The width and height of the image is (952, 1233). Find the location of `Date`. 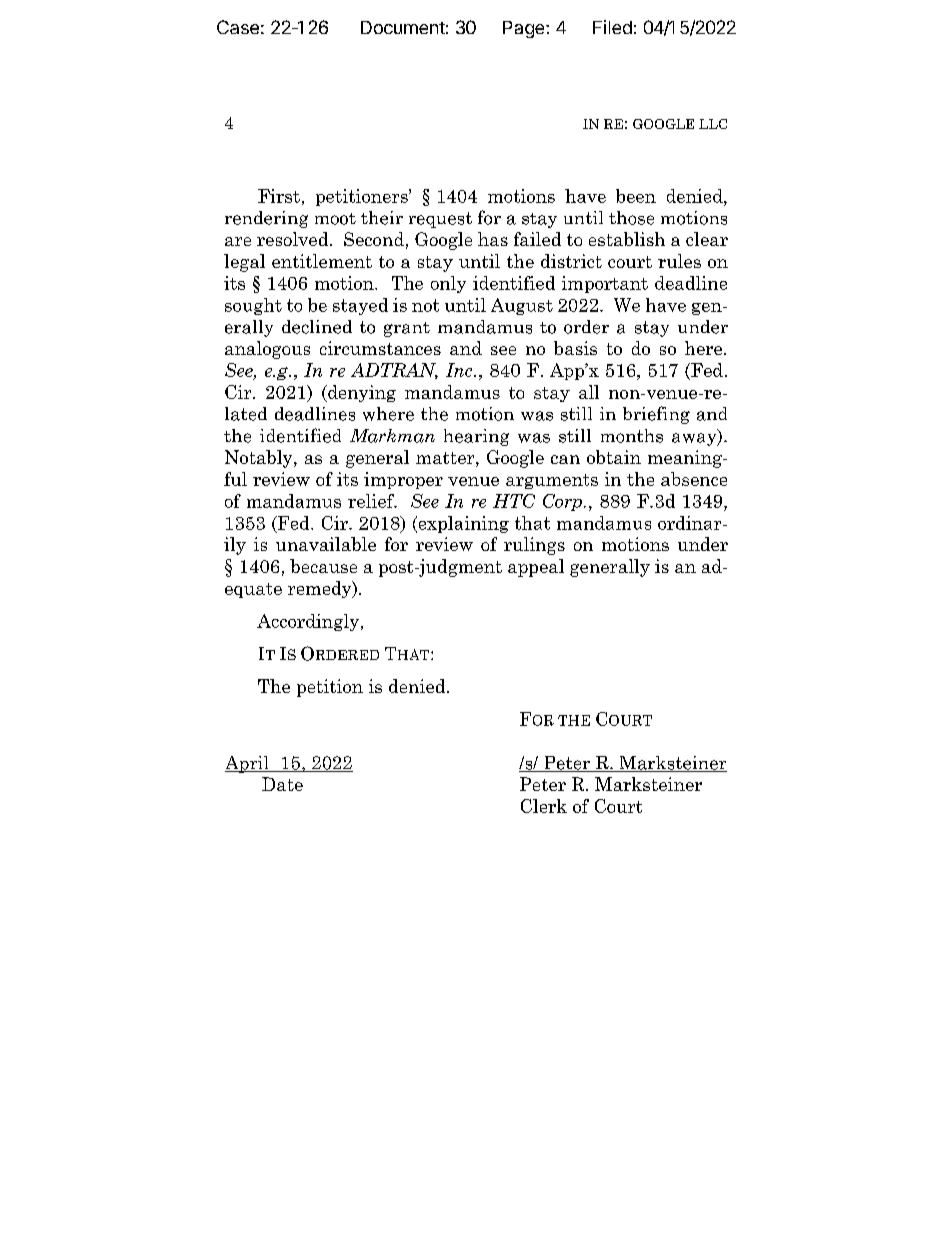

Date is located at coordinates (282, 784).
